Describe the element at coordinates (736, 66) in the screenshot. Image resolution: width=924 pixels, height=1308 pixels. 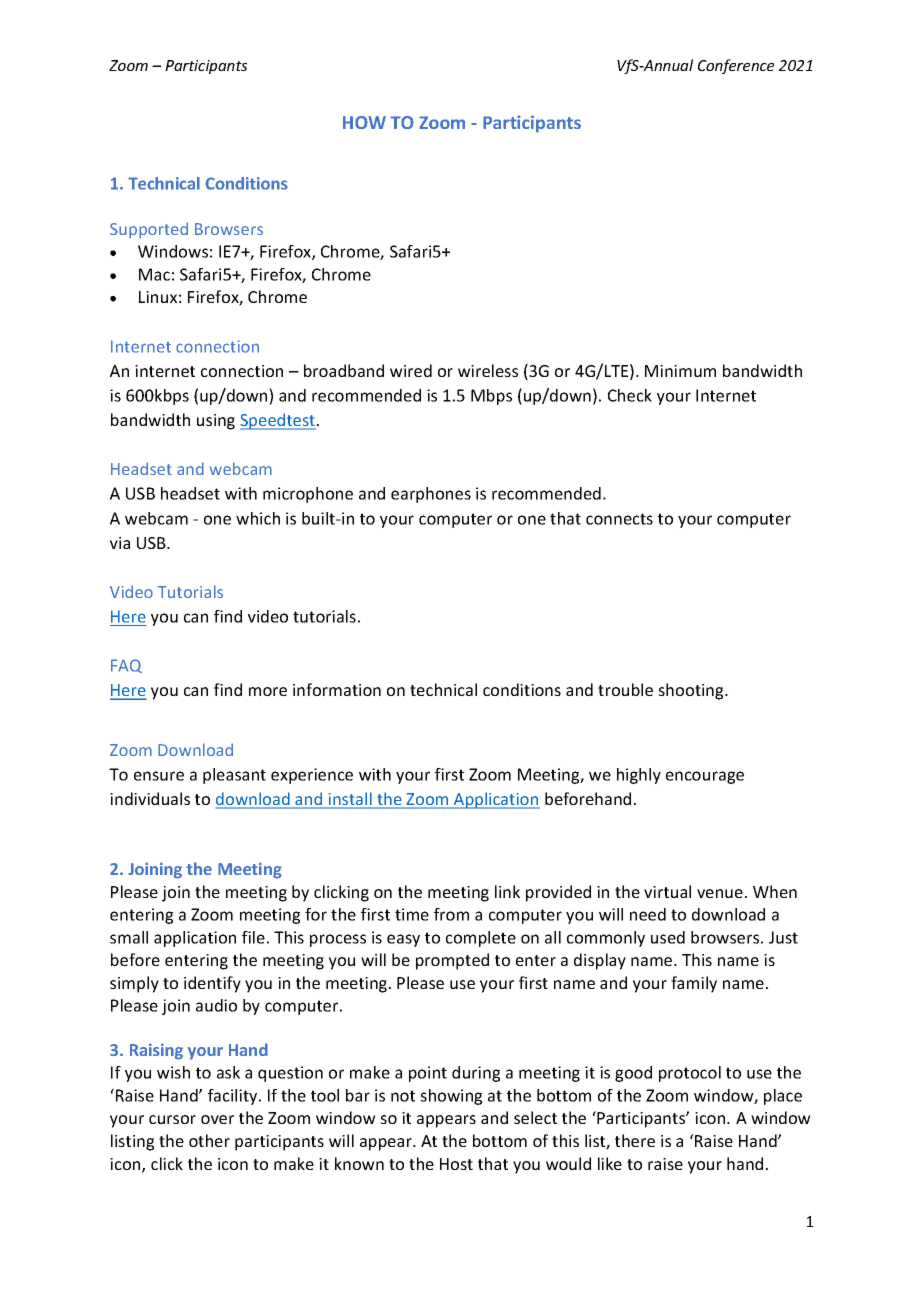
I see `Conference` at that location.
